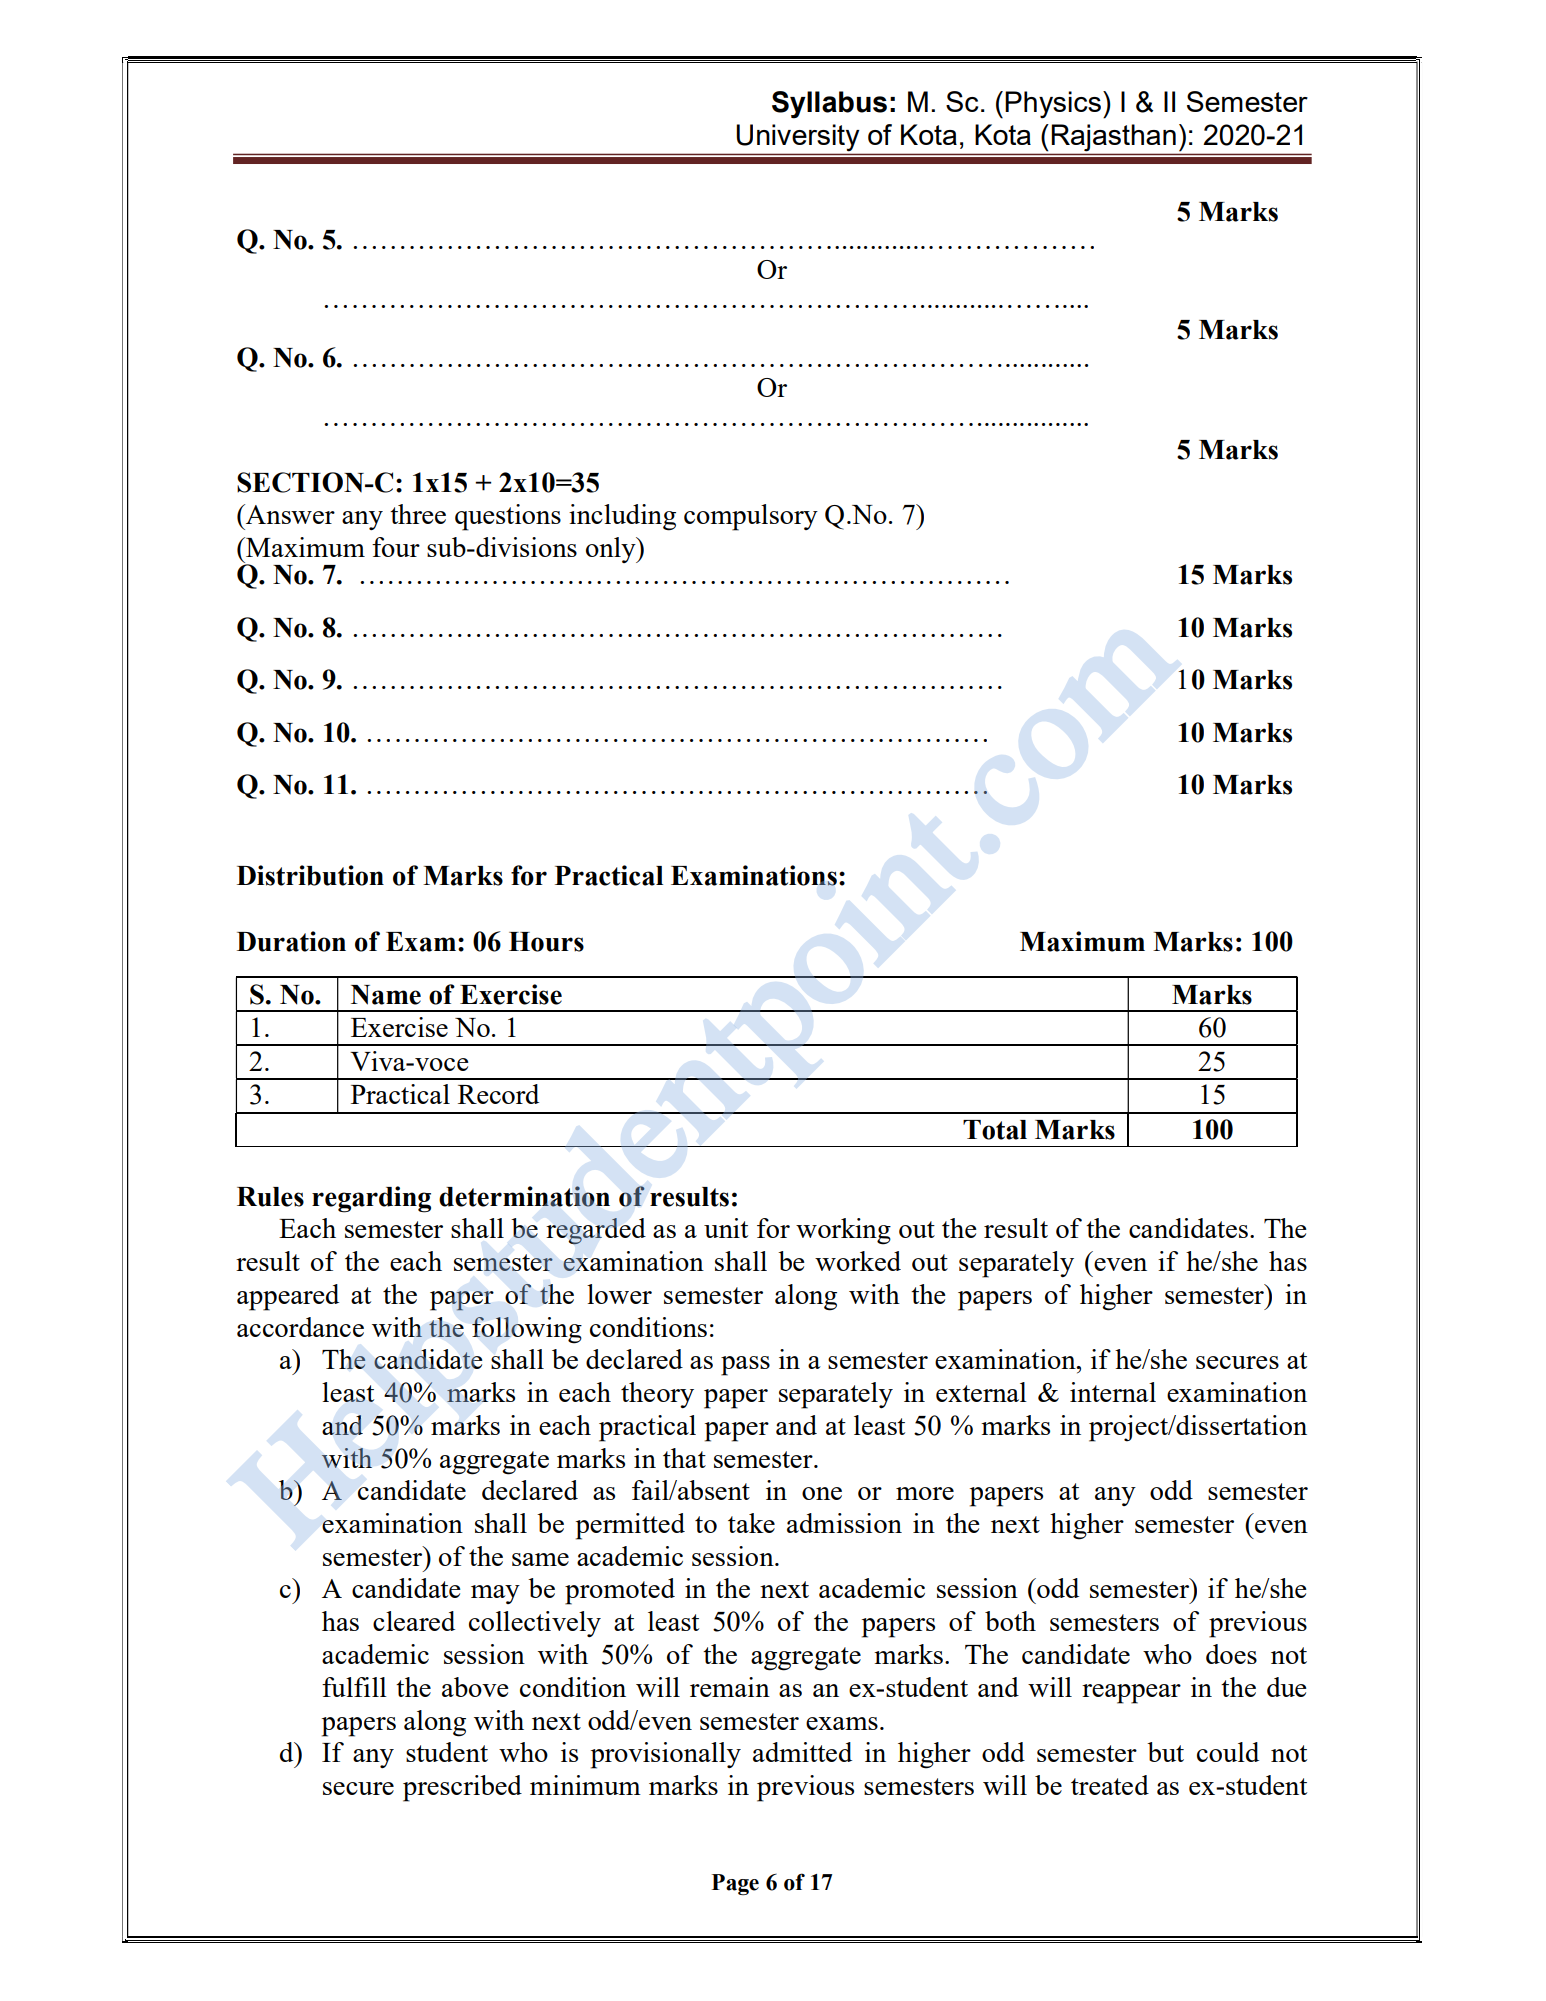 Image resolution: width=1546 pixels, height=2001 pixels. I want to click on University, so click(798, 137).
